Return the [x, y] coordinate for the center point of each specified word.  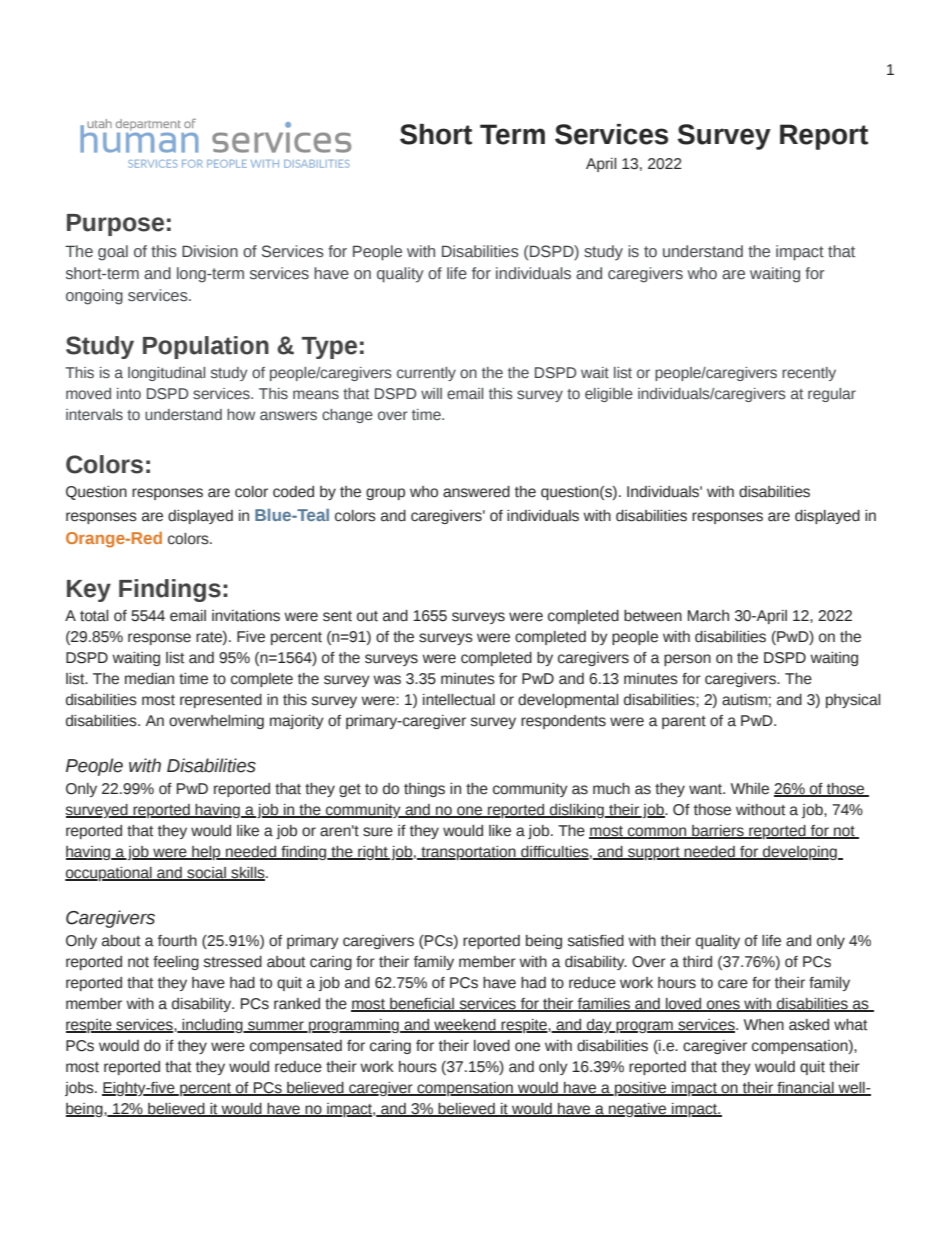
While [750, 789]
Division [210, 251]
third [697, 962]
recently [809, 374]
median [149, 679]
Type [329, 348]
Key [89, 591]
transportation [468, 853]
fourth [177, 941]
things [424, 790]
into [129, 393]
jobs [80, 1089]
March [708, 616]
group [385, 494]
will [431, 393]
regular [832, 395]
